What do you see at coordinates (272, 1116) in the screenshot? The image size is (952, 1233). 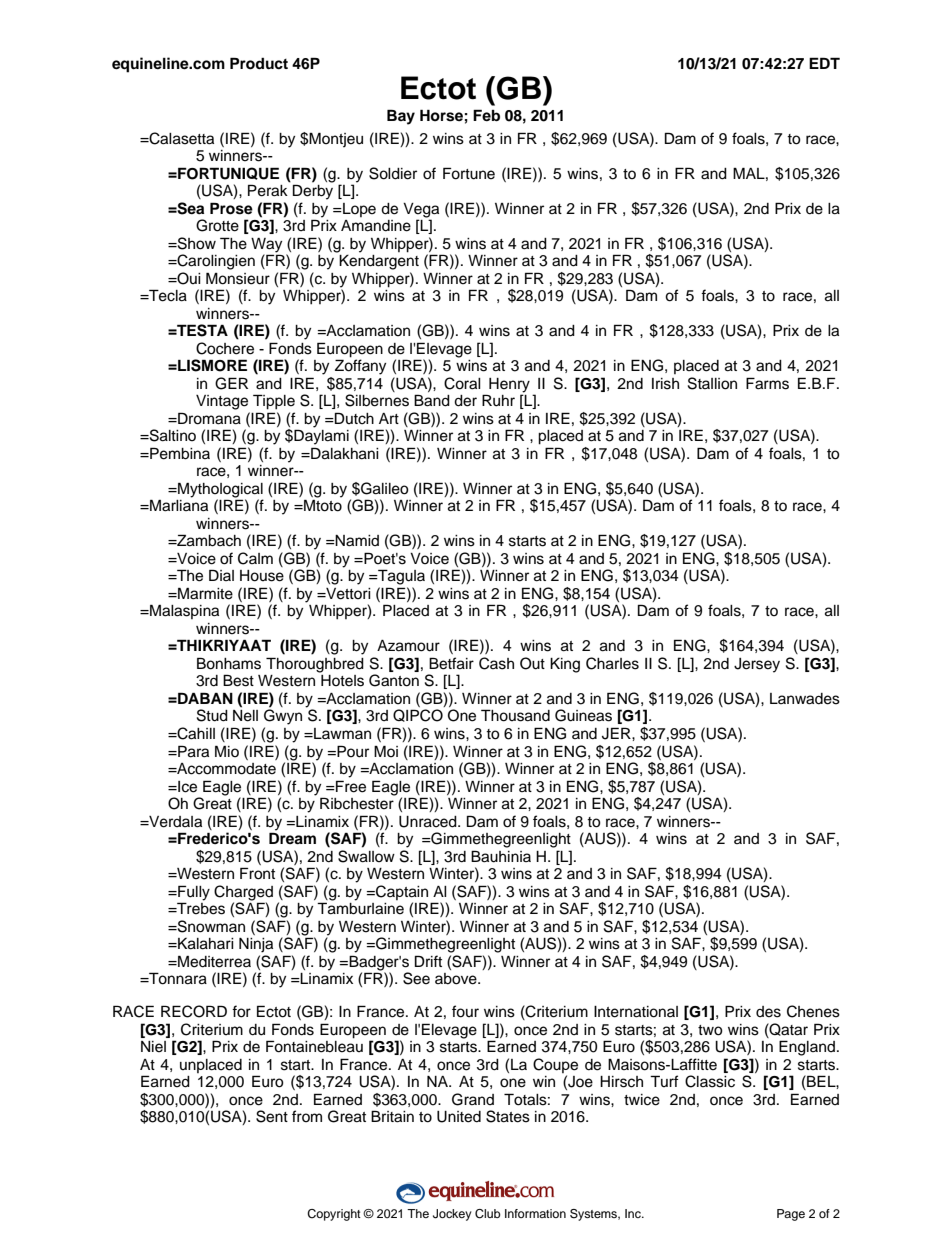 I see `Sent` at bounding box center [272, 1116].
